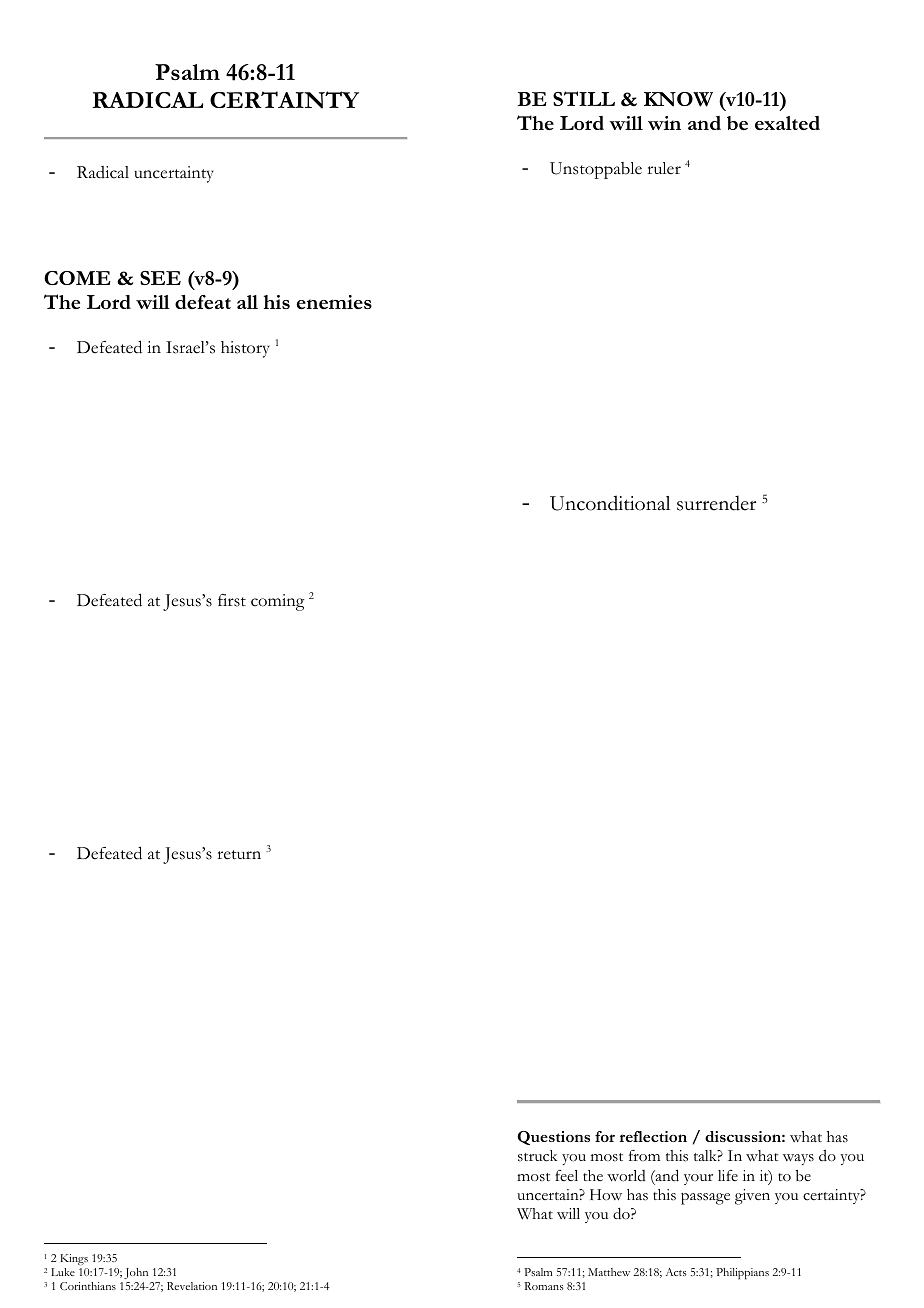 The height and width of the screenshot is (1308, 924). What do you see at coordinates (543, 1286) in the screenshot?
I see `Romans` at bounding box center [543, 1286].
